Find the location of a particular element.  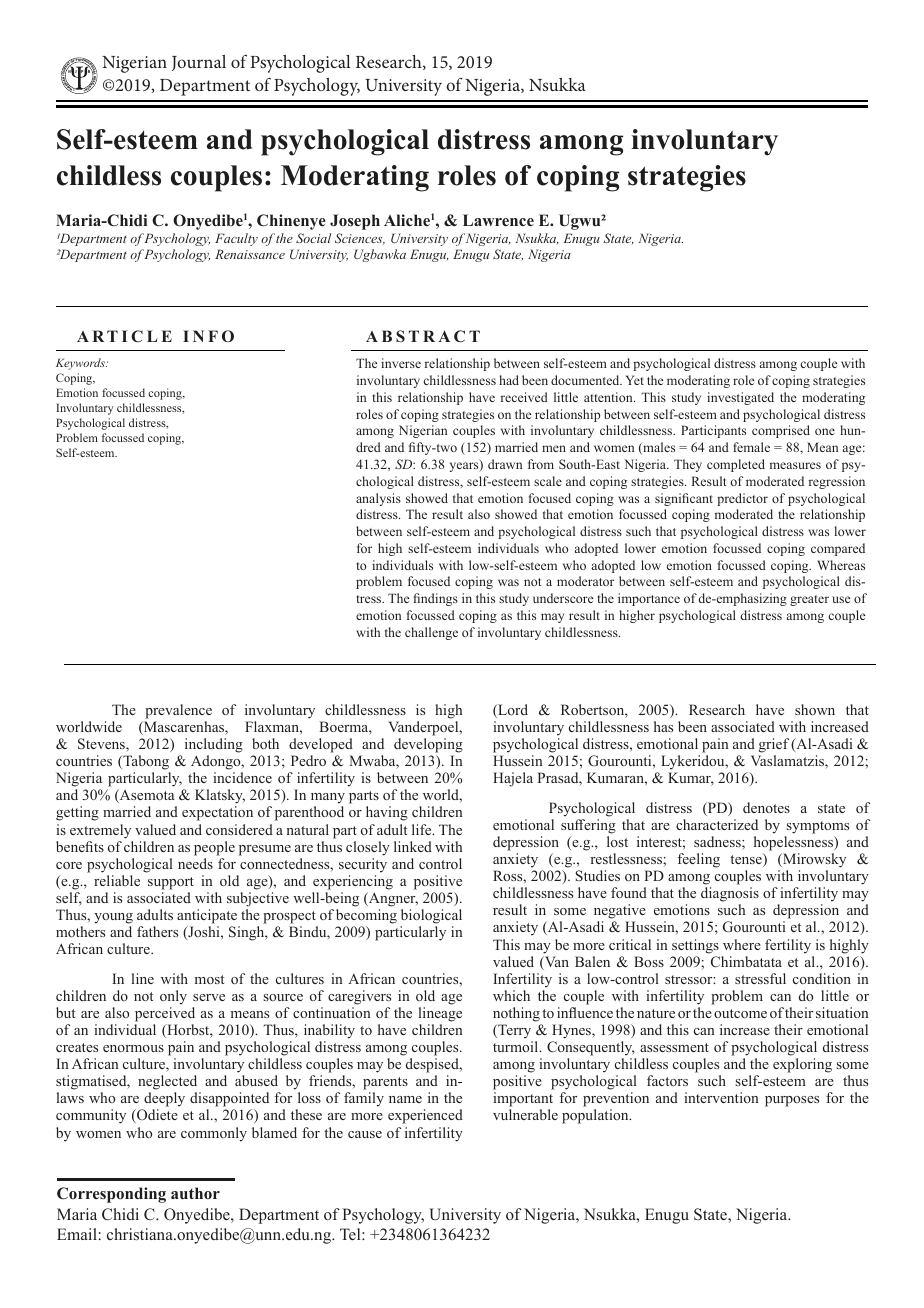

Lawrence is located at coordinates (498, 220).
